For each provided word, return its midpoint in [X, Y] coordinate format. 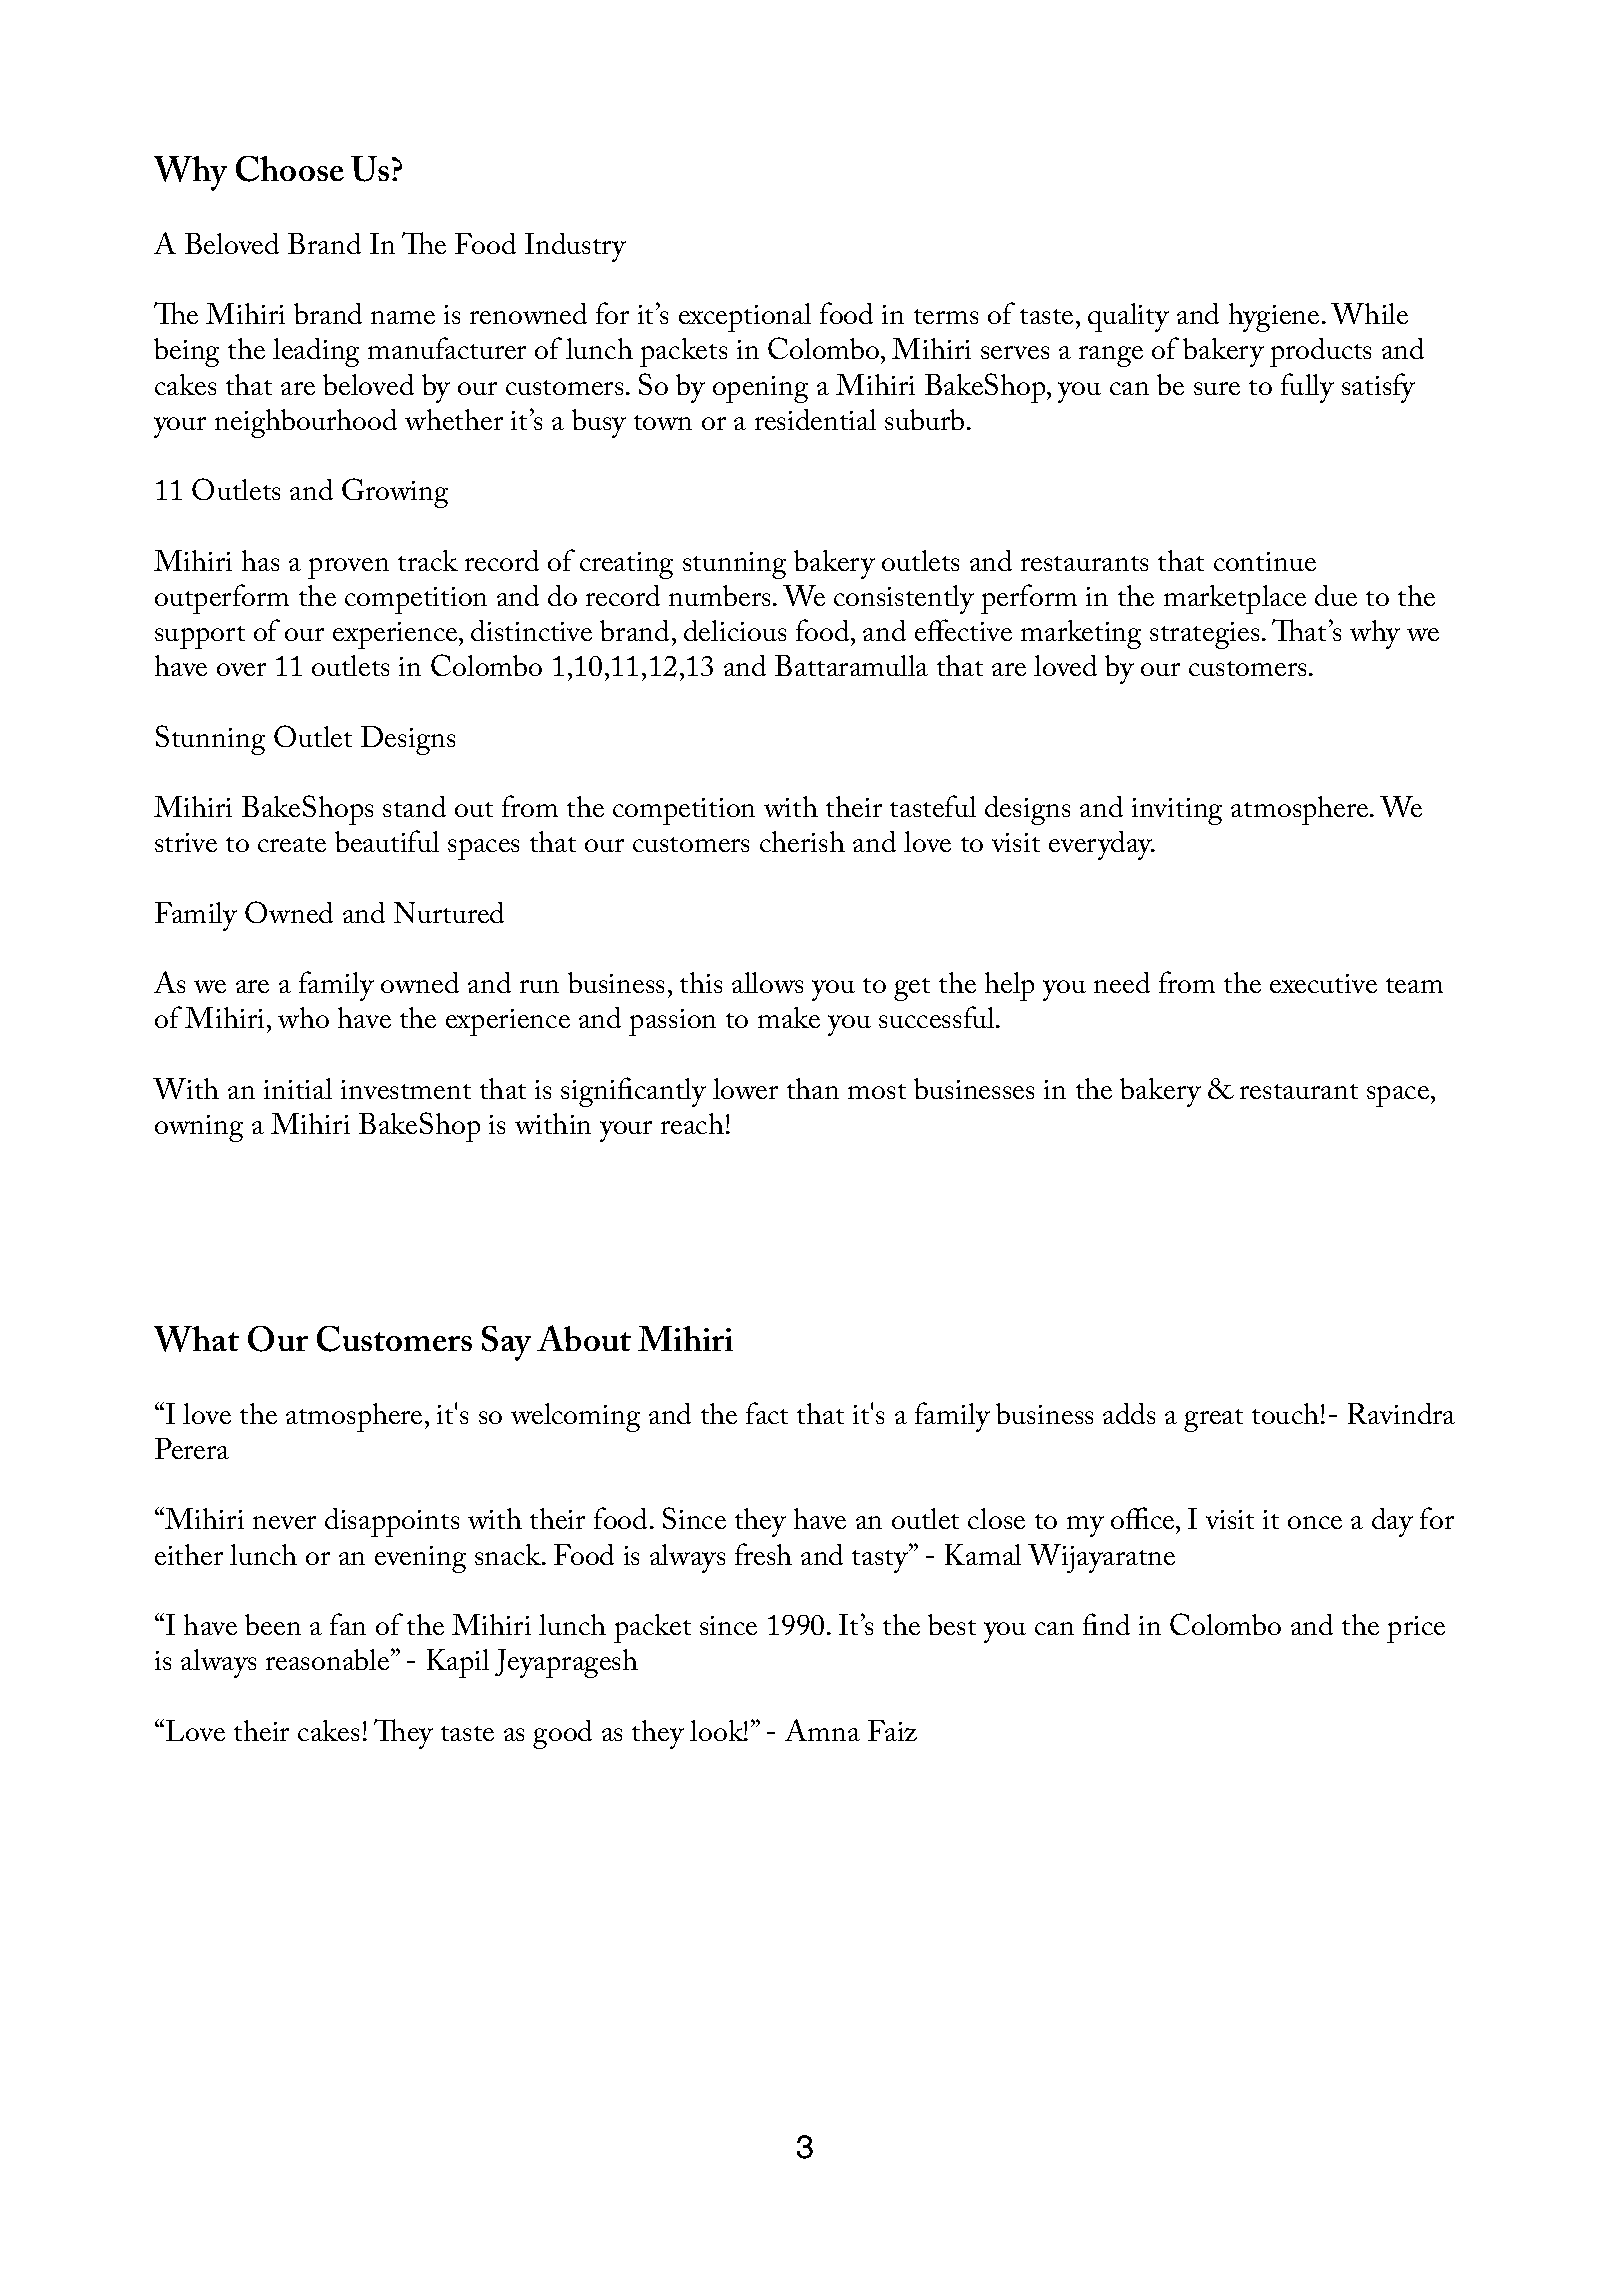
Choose [290, 169]
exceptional [745, 317]
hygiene [1274, 317]
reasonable [329, 1659]
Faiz [892, 1730]
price [1416, 1629]
